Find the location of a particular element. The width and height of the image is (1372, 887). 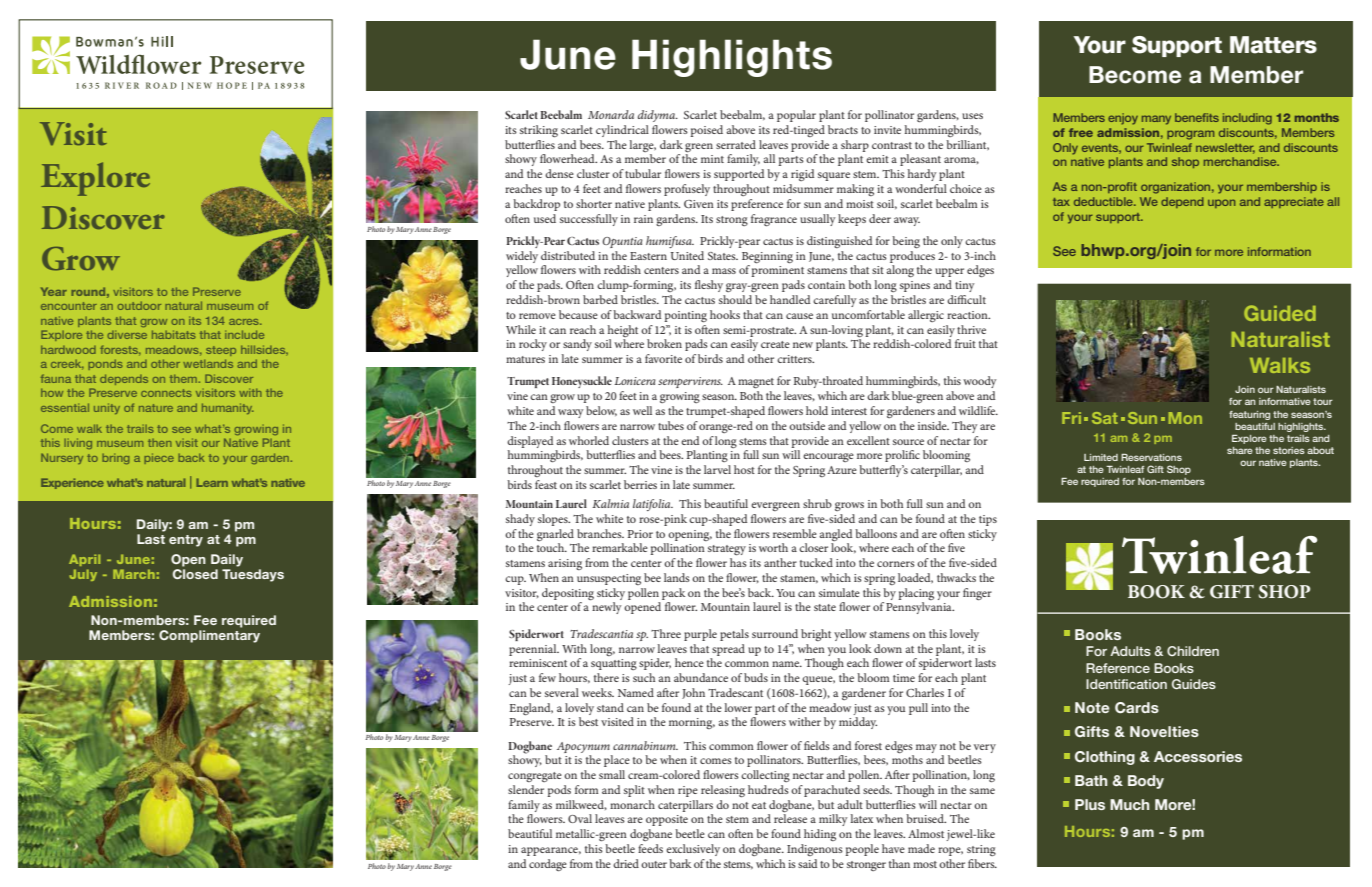

Sun is located at coordinates (1142, 418).
